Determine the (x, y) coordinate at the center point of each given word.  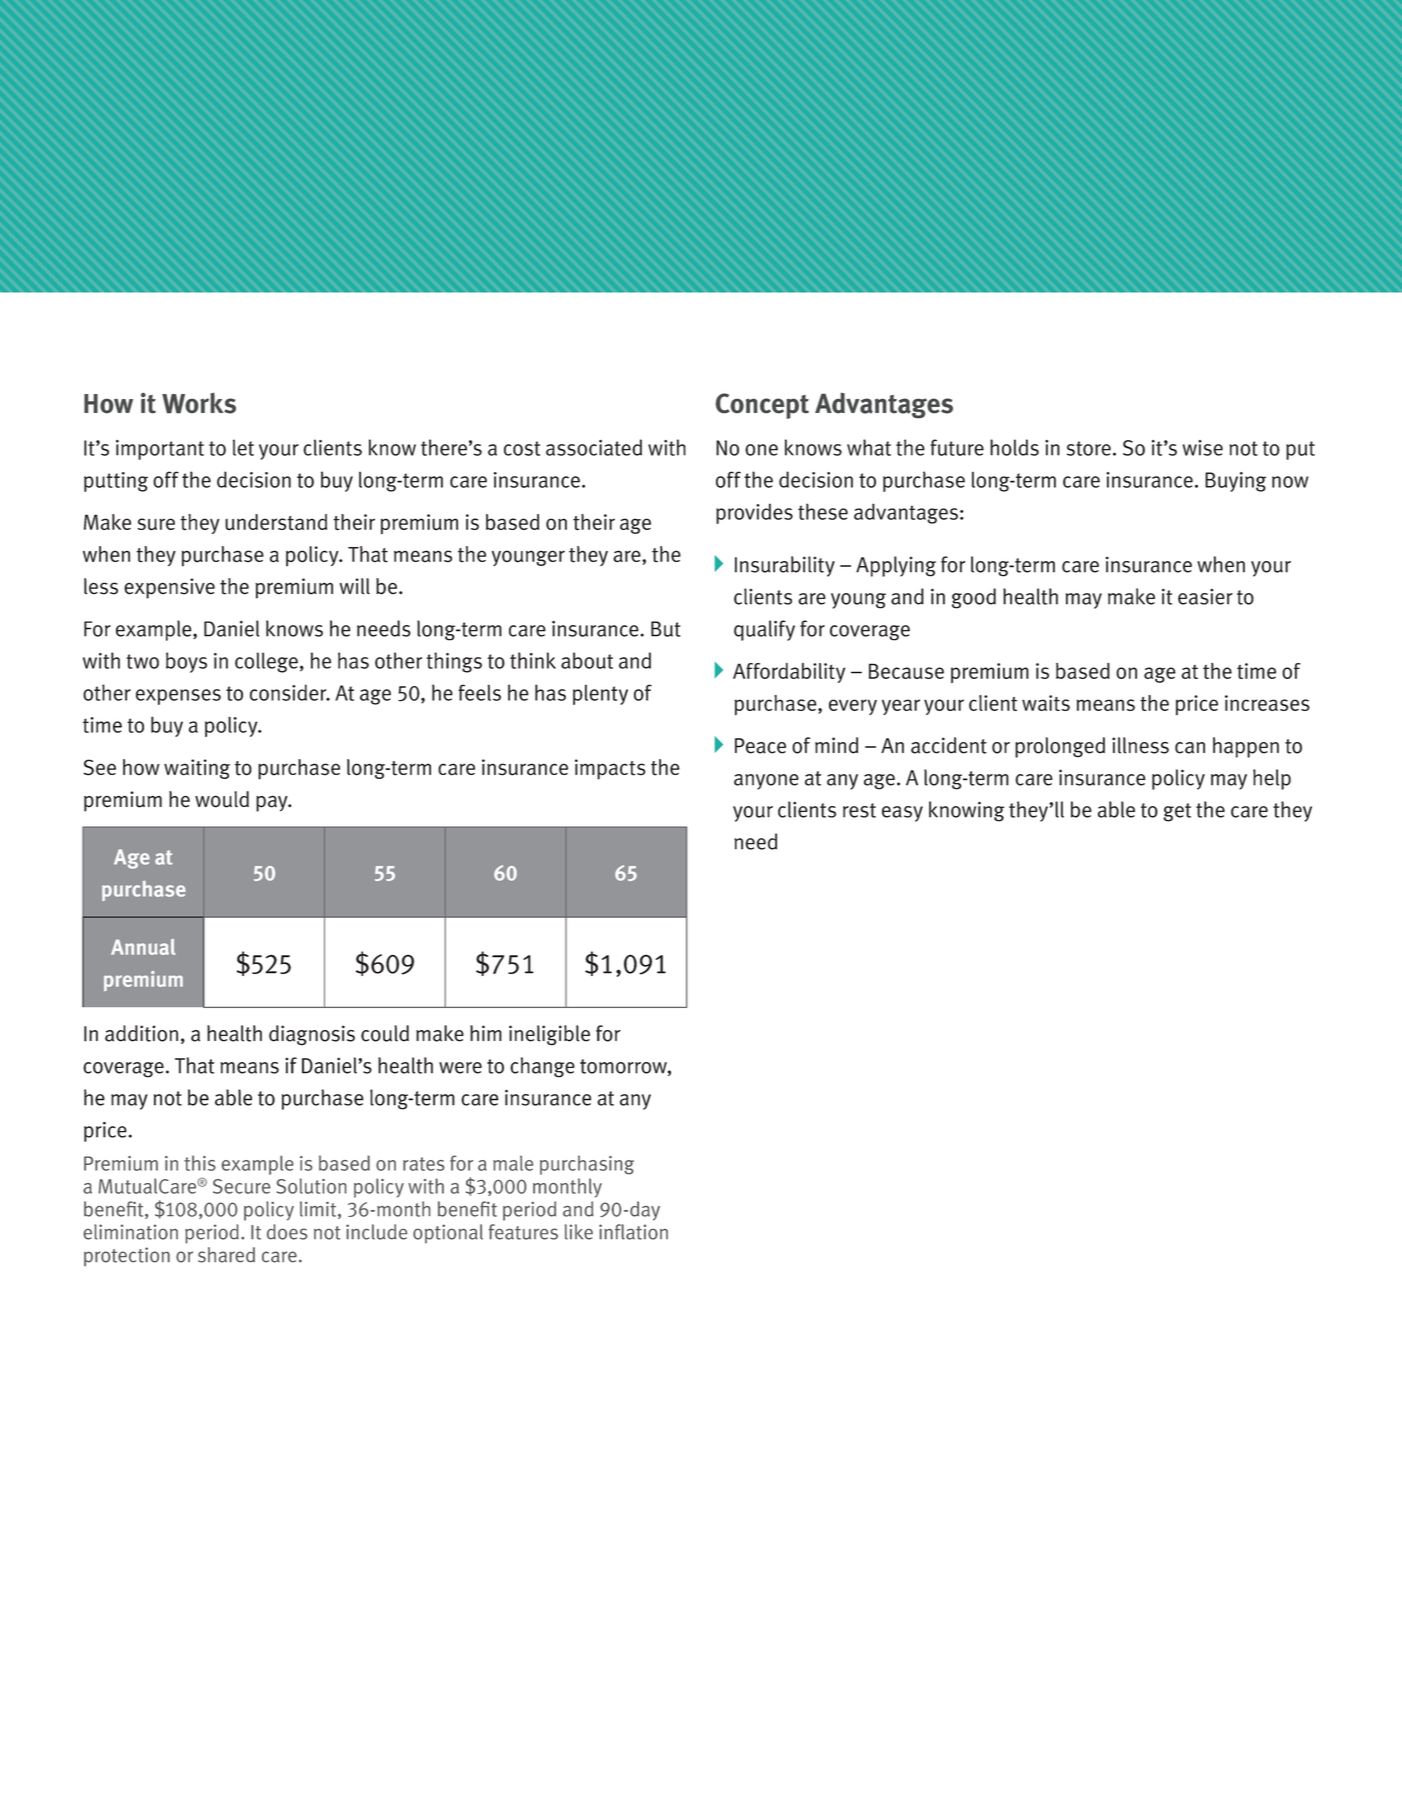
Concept (762, 406)
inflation (633, 1232)
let (243, 447)
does (287, 1232)
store (1089, 448)
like (579, 1232)
